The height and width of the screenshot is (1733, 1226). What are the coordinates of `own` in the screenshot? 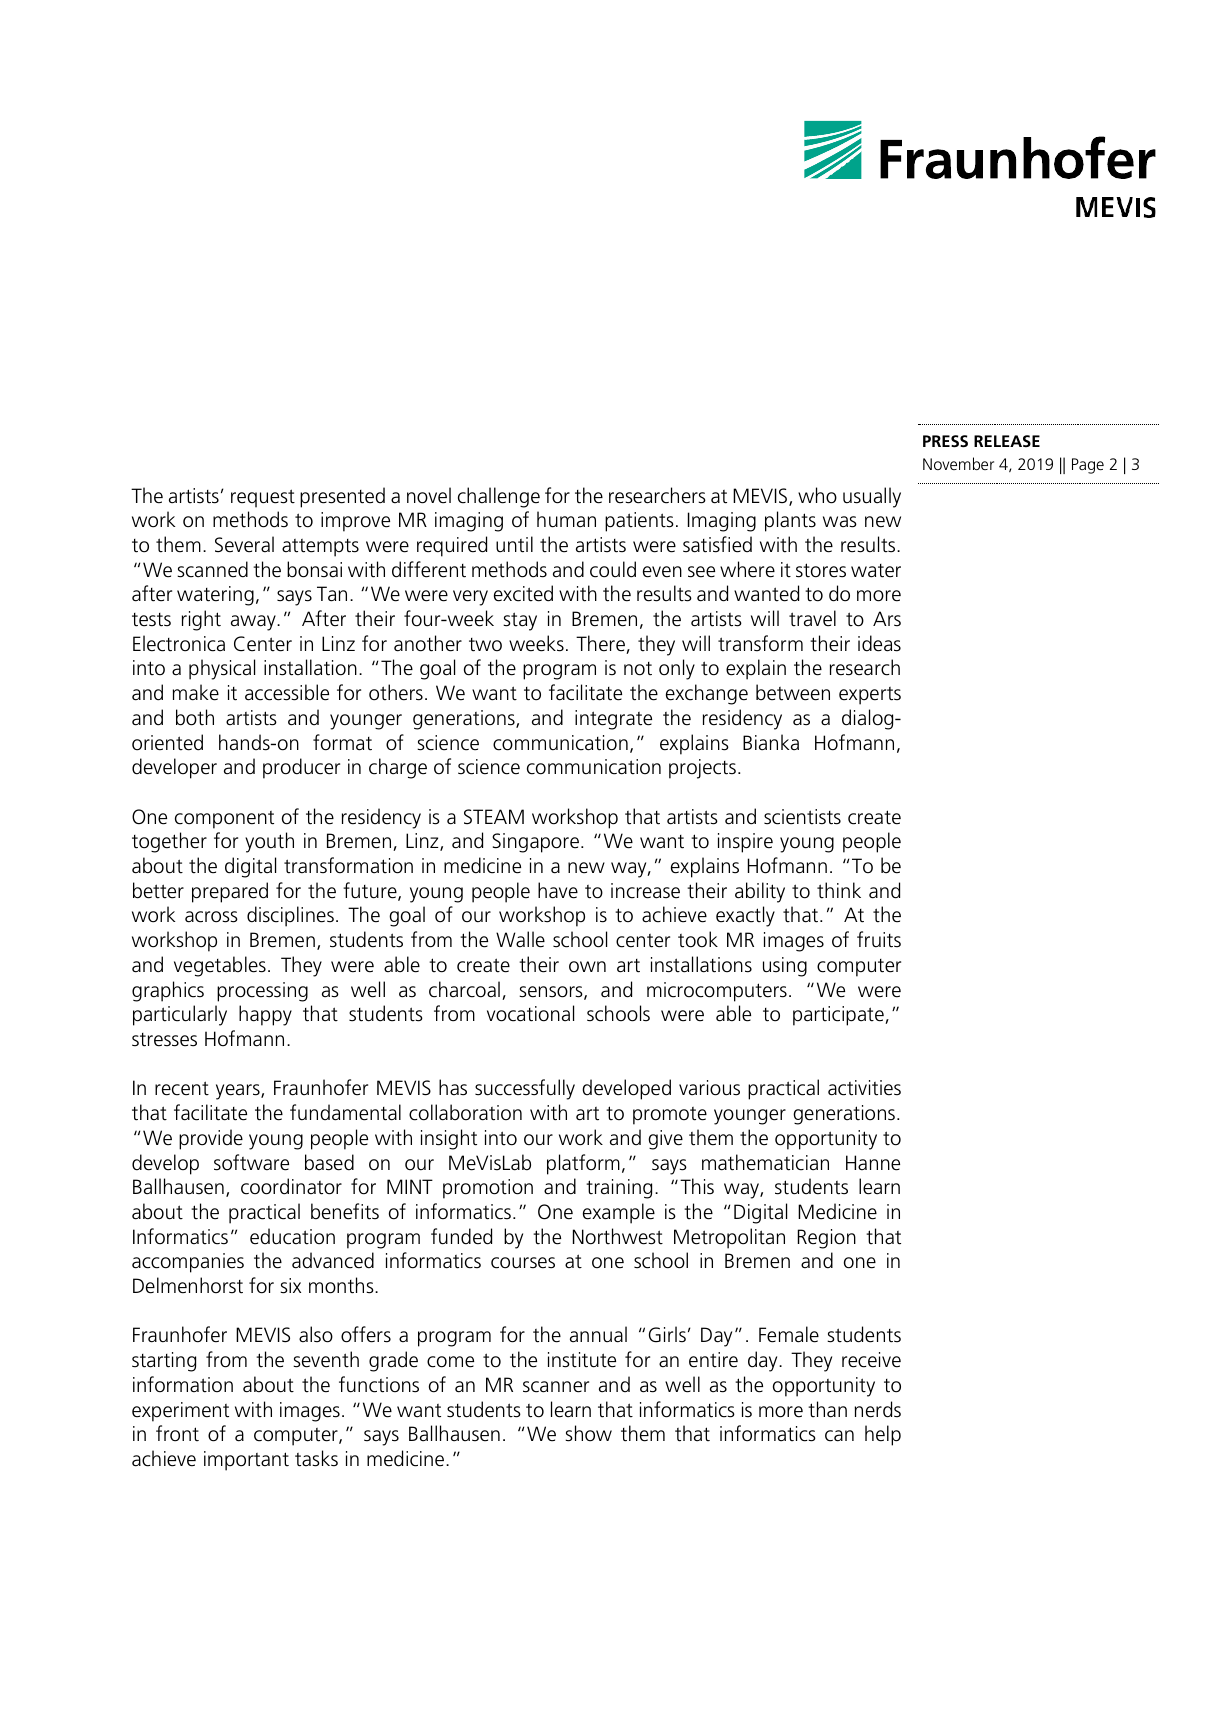 It's located at (587, 967).
